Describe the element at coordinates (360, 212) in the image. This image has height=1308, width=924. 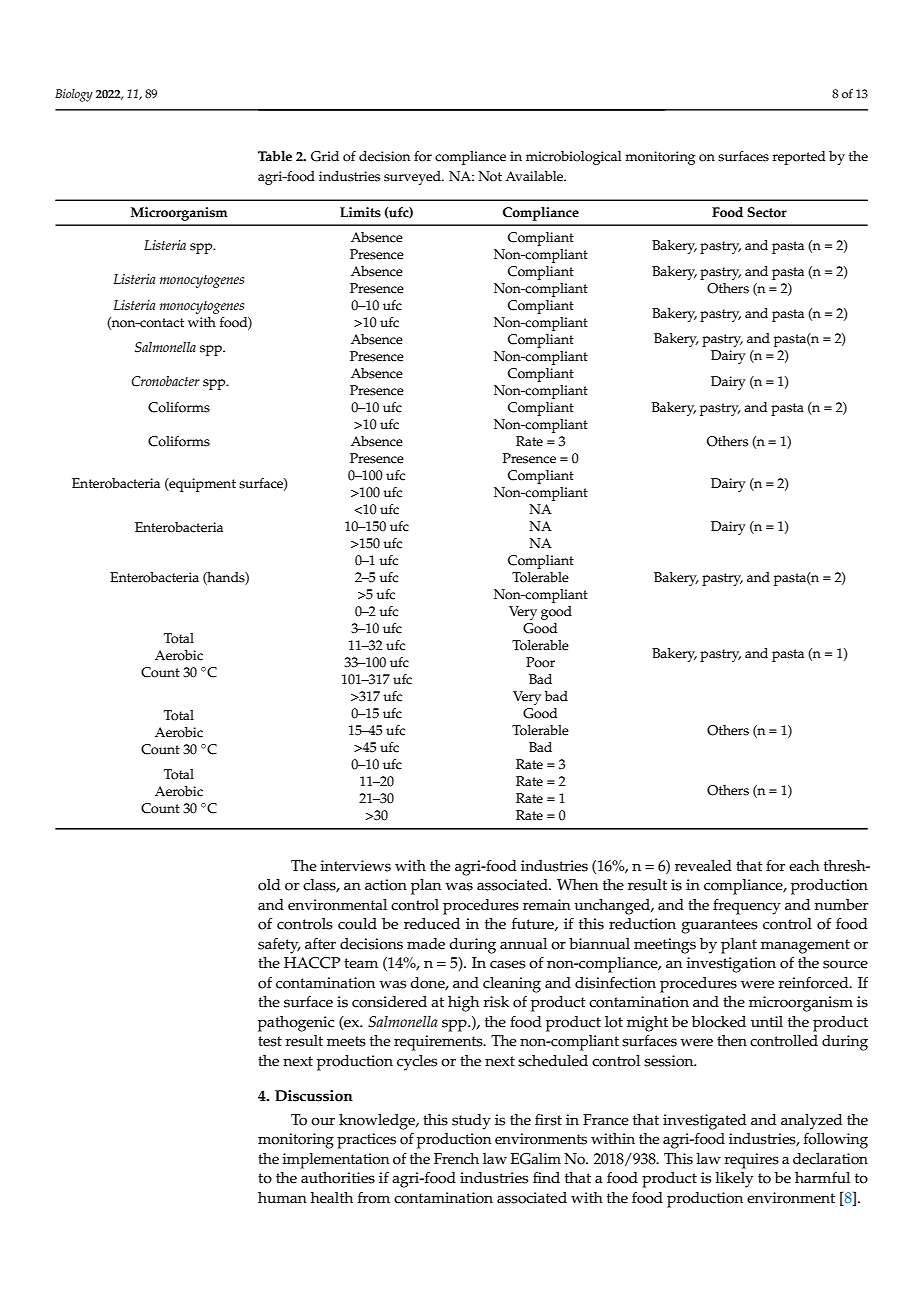
I see `Limits` at that location.
